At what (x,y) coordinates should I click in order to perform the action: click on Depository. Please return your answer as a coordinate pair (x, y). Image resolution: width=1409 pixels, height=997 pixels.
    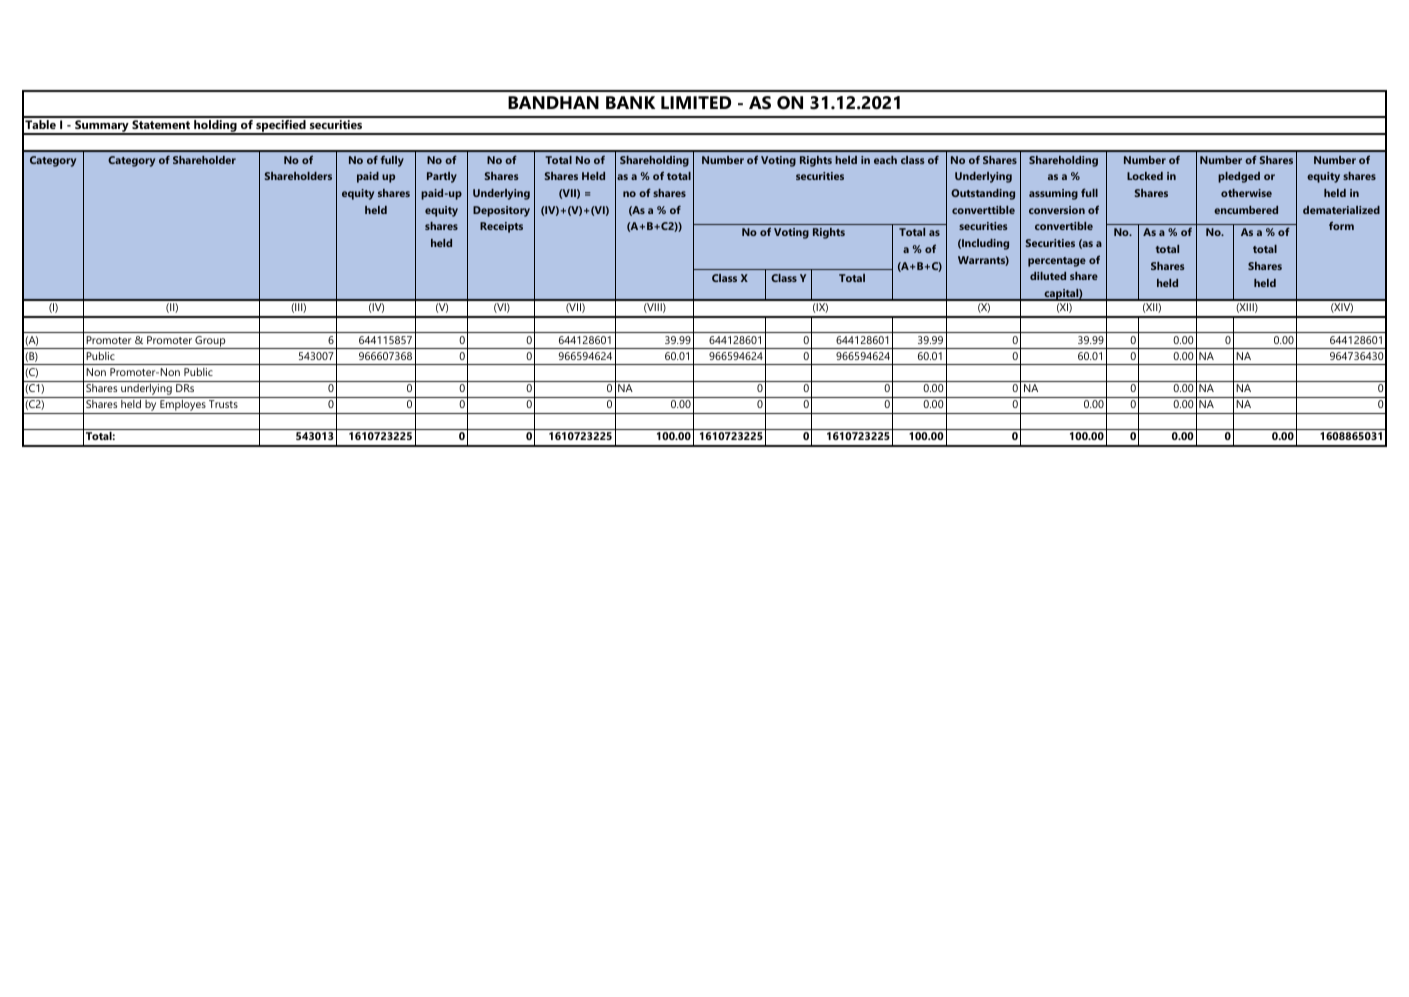
    Looking at the image, I should click on (501, 211).
